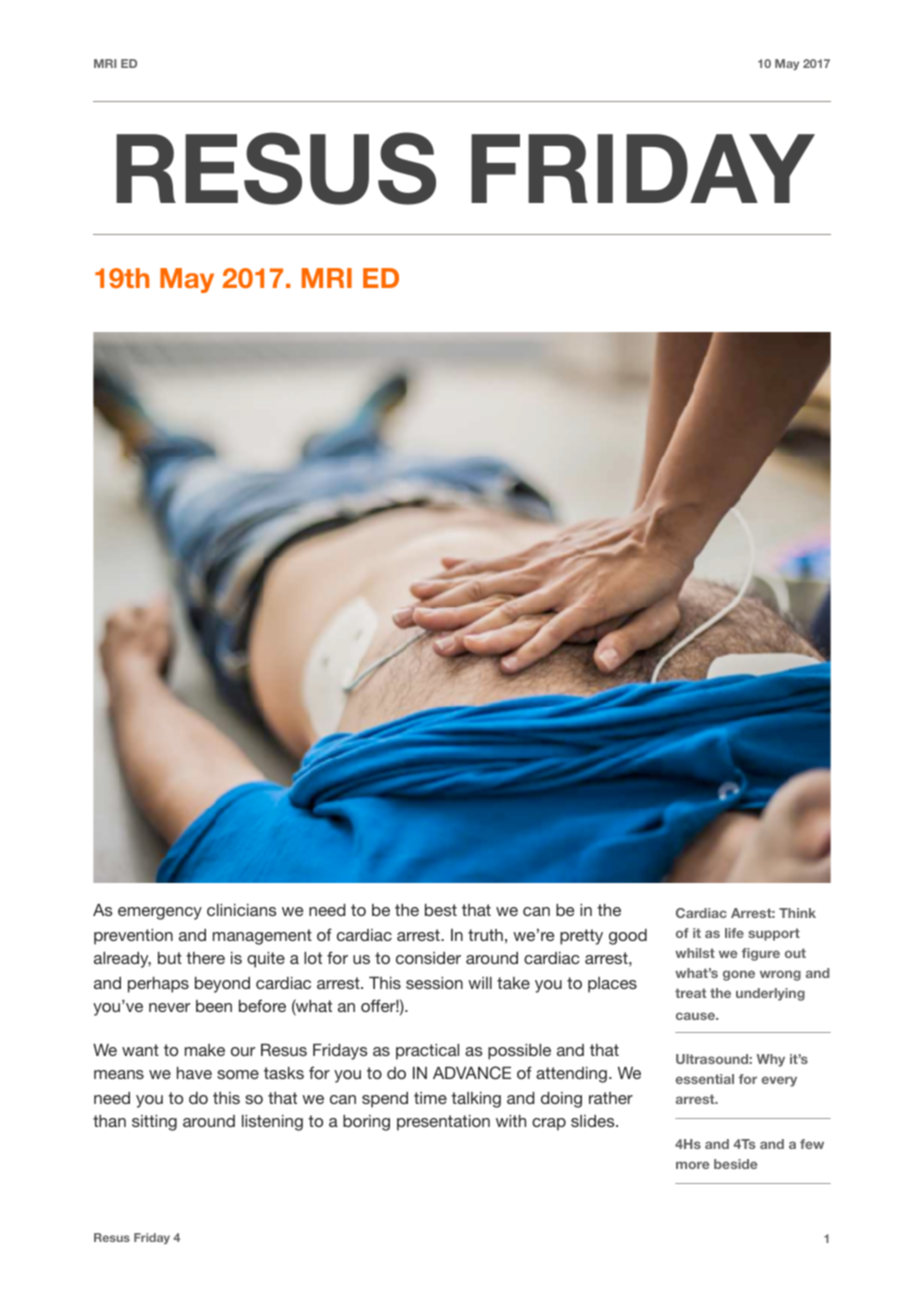  I want to click on emergency, so click(160, 913).
